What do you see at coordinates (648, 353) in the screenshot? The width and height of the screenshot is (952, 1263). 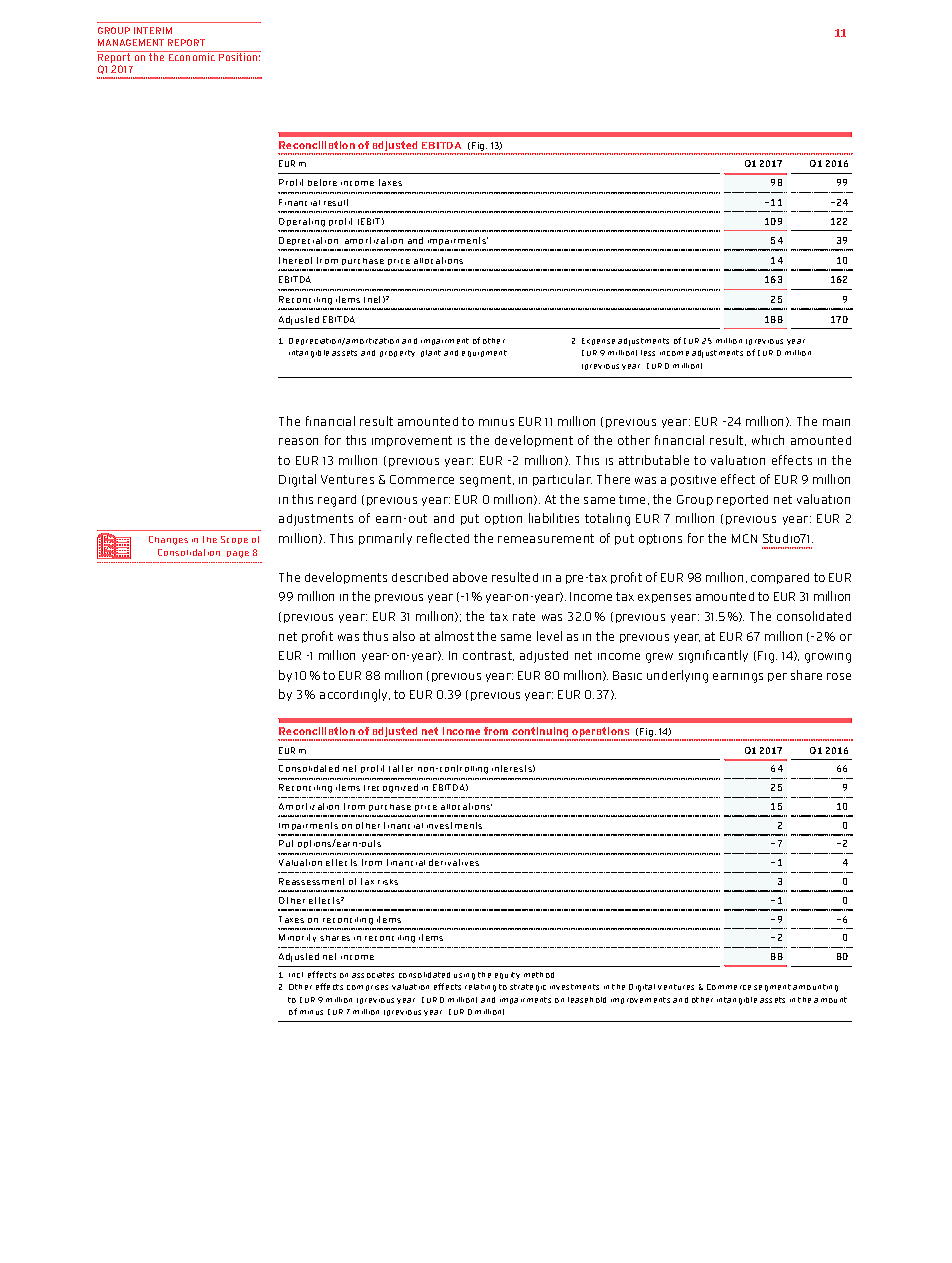 I see `less` at bounding box center [648, 353].
